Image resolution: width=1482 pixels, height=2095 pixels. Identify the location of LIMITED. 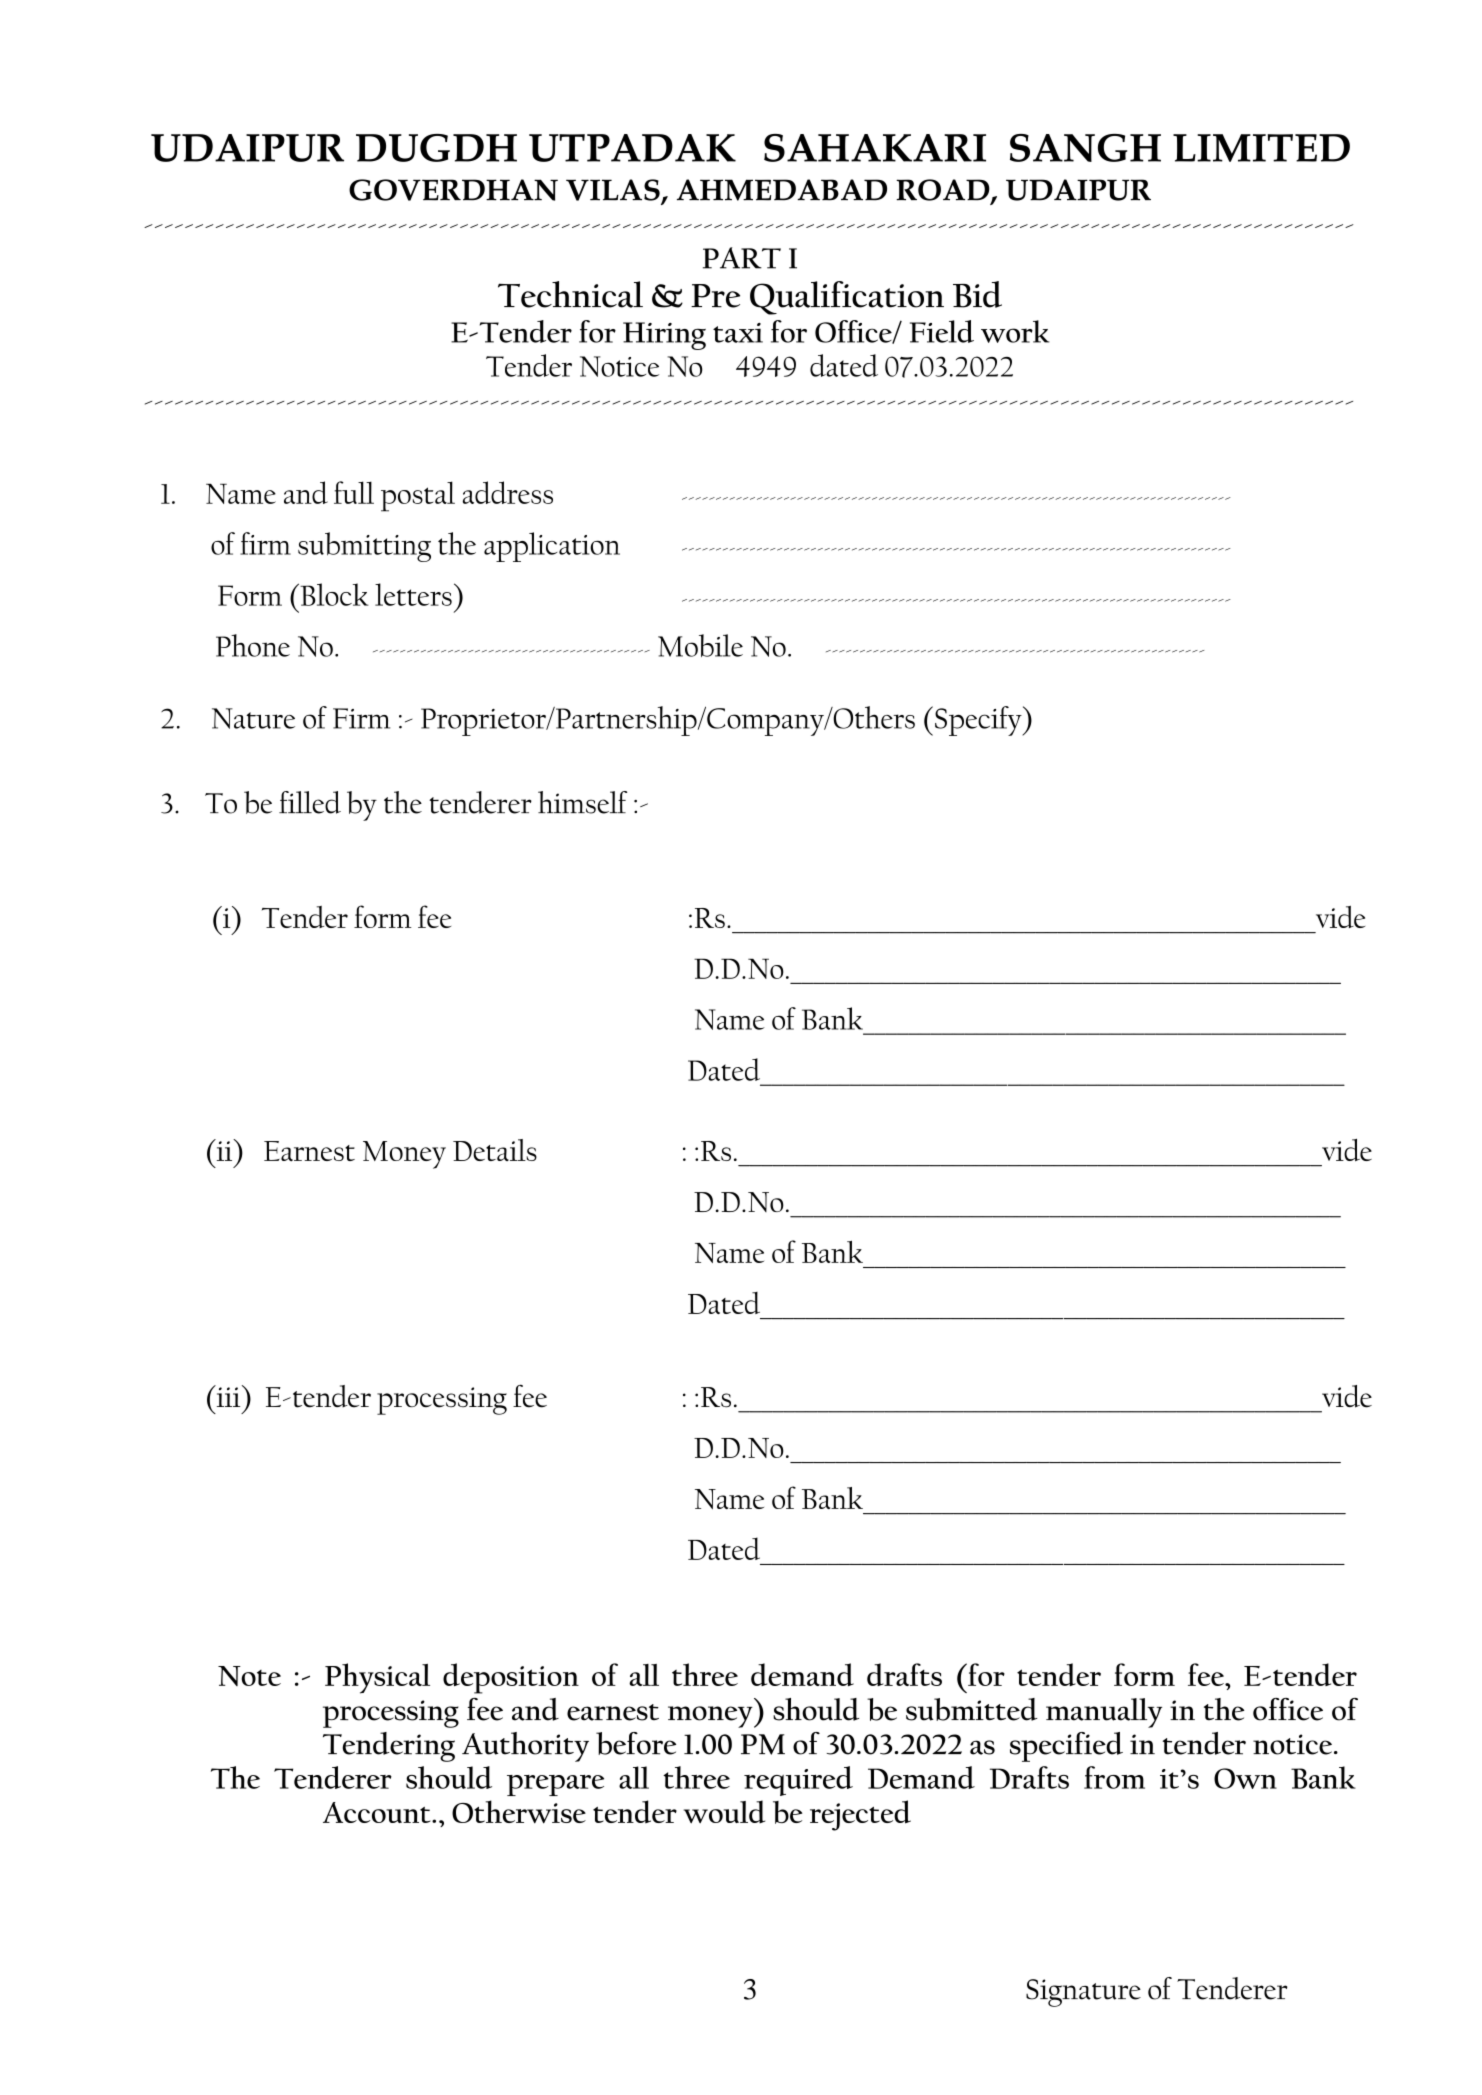
(1261, 148).
